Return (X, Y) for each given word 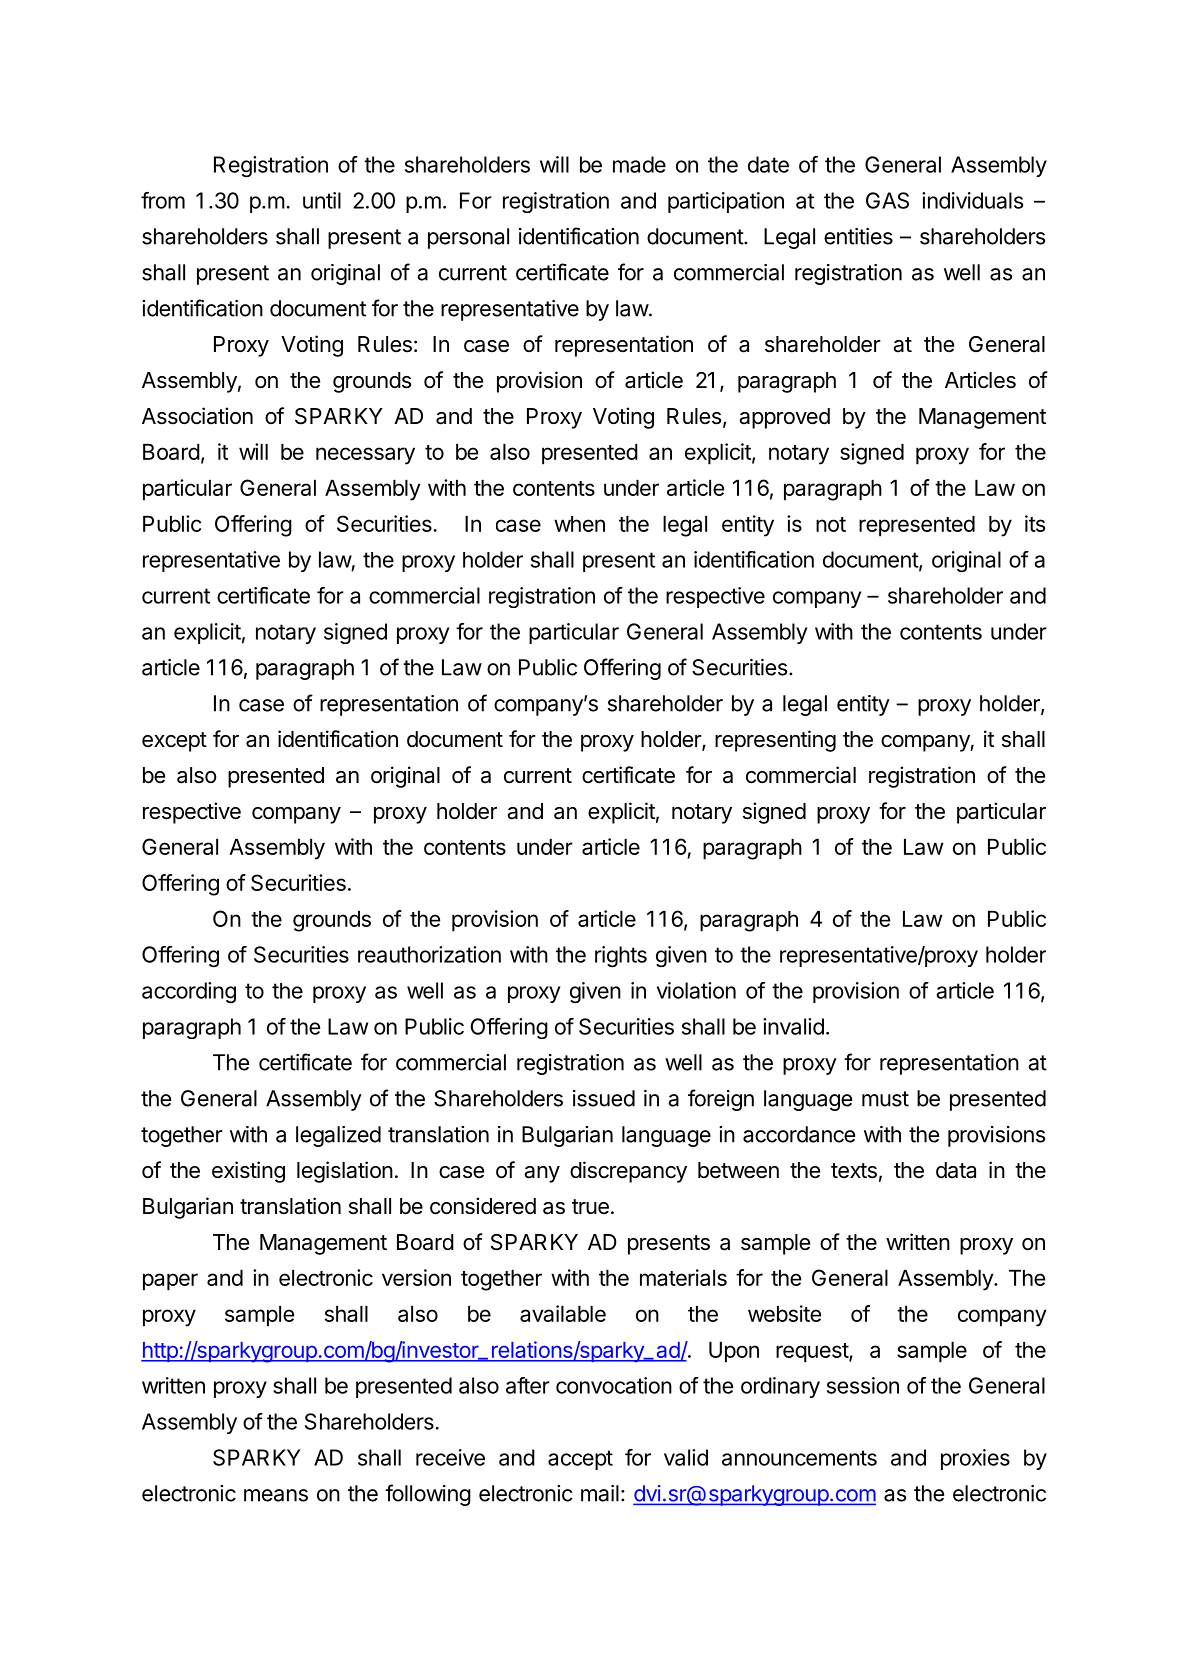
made (639, 164)
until (322, 200)
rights (621, 957)
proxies (975, 1459)
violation (696, 990)
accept (580, 1460)
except (174, 742)
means (276, 1495)
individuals (972, 200)
